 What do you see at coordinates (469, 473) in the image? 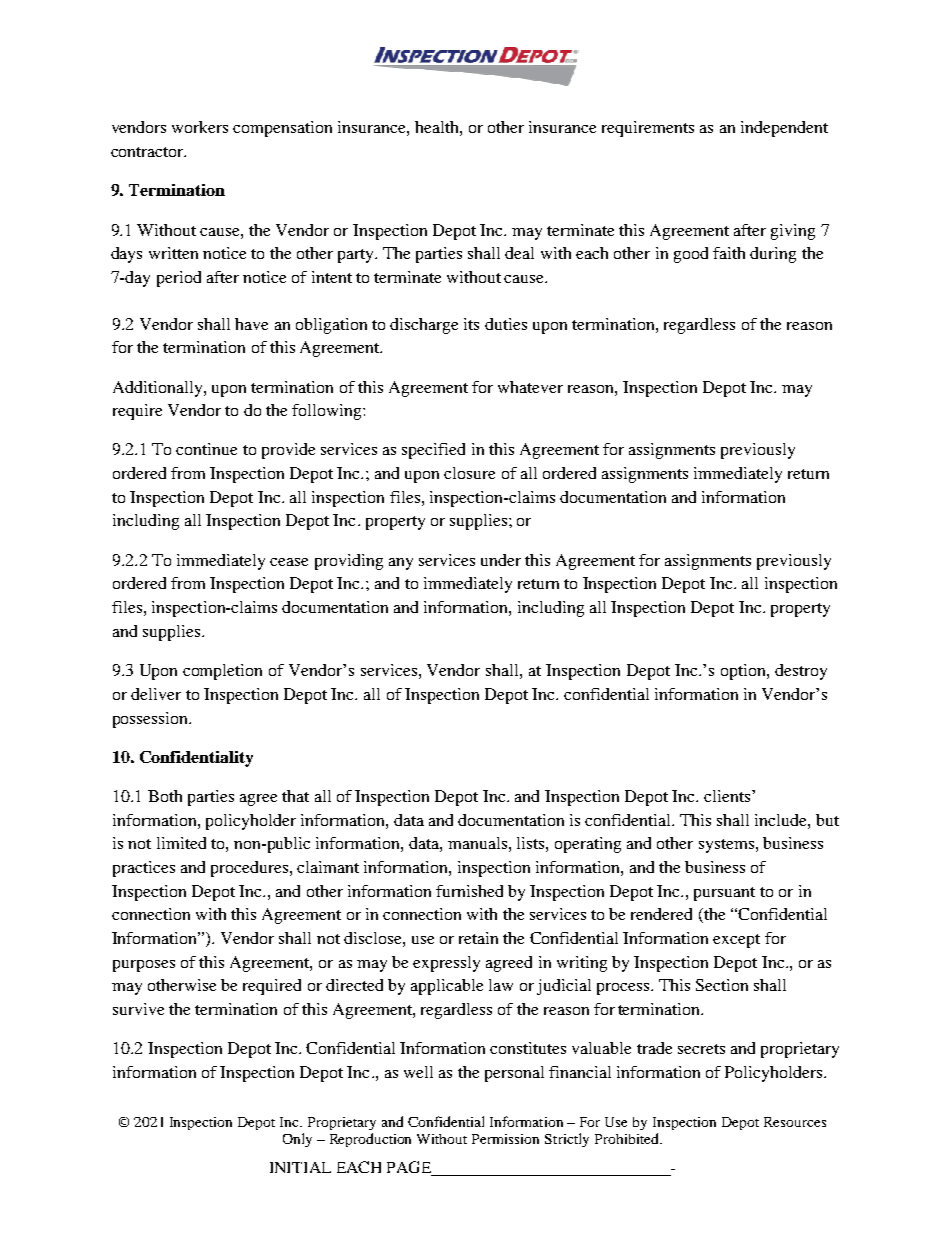
I see `closure` at bounding box center [469, 473].
